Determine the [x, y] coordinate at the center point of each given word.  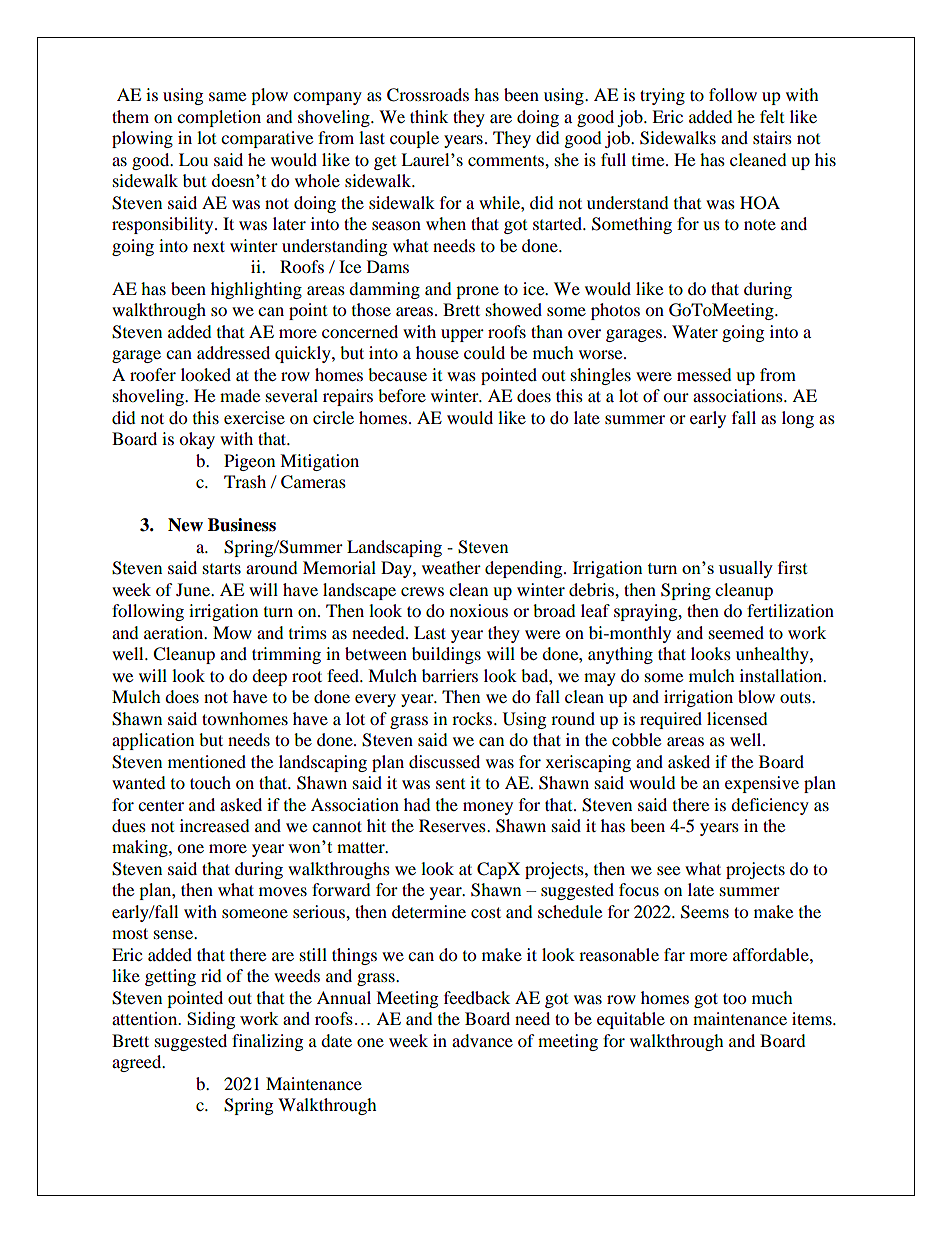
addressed [233, 352]
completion [219, 118]
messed [704, 374]
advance [482, 1040]
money [488, 808]
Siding [211, 1020]
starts [222, 568]
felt [772, 116]
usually [746, 569]
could [484, 352]
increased [215, 825]
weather [451, 567]
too [734, 998]
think [429, 116]
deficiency [770, 806]
